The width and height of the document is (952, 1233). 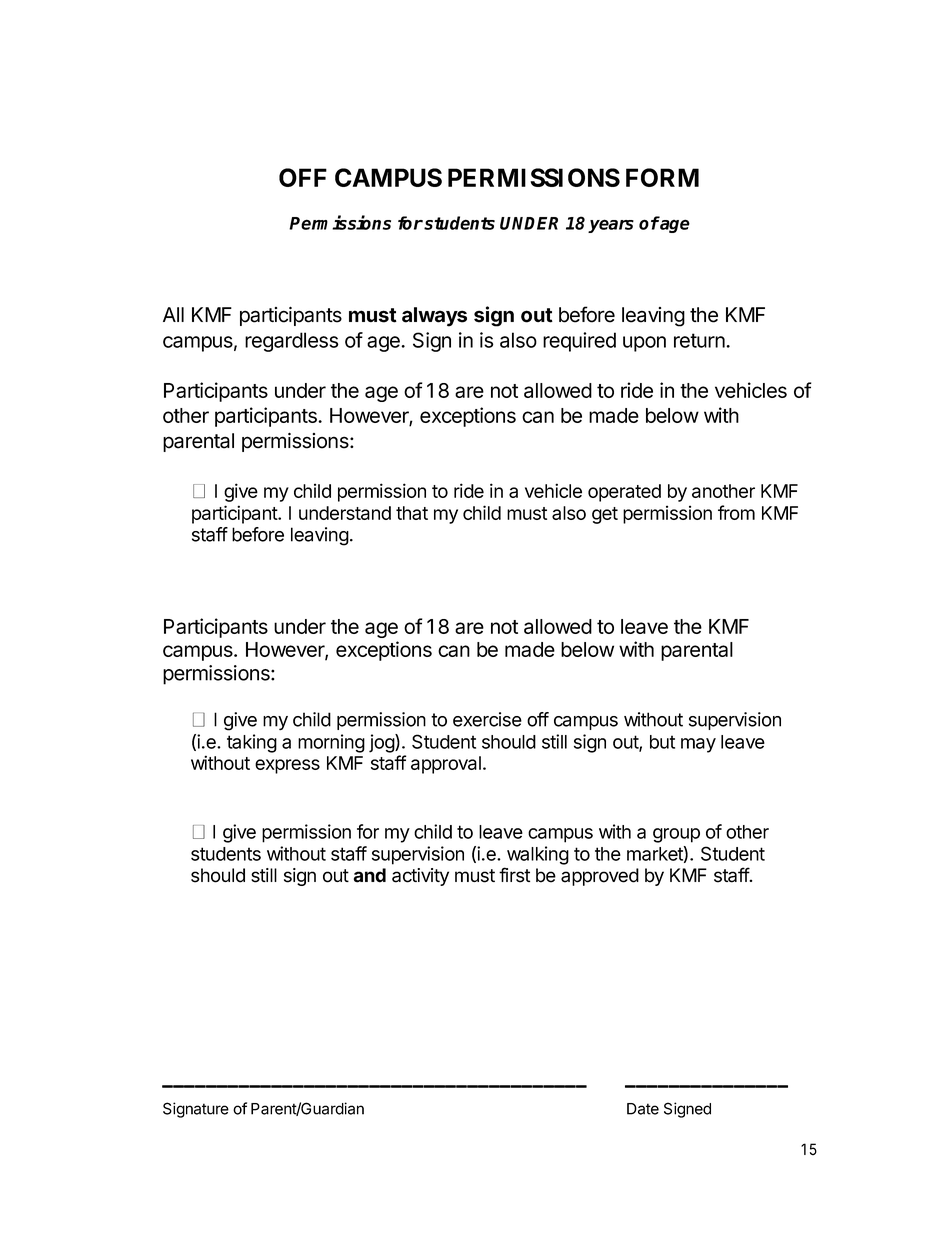 What do you see at coordinates (624, 493) in the document?
I see `operated` at bounding box center [624, 493].
